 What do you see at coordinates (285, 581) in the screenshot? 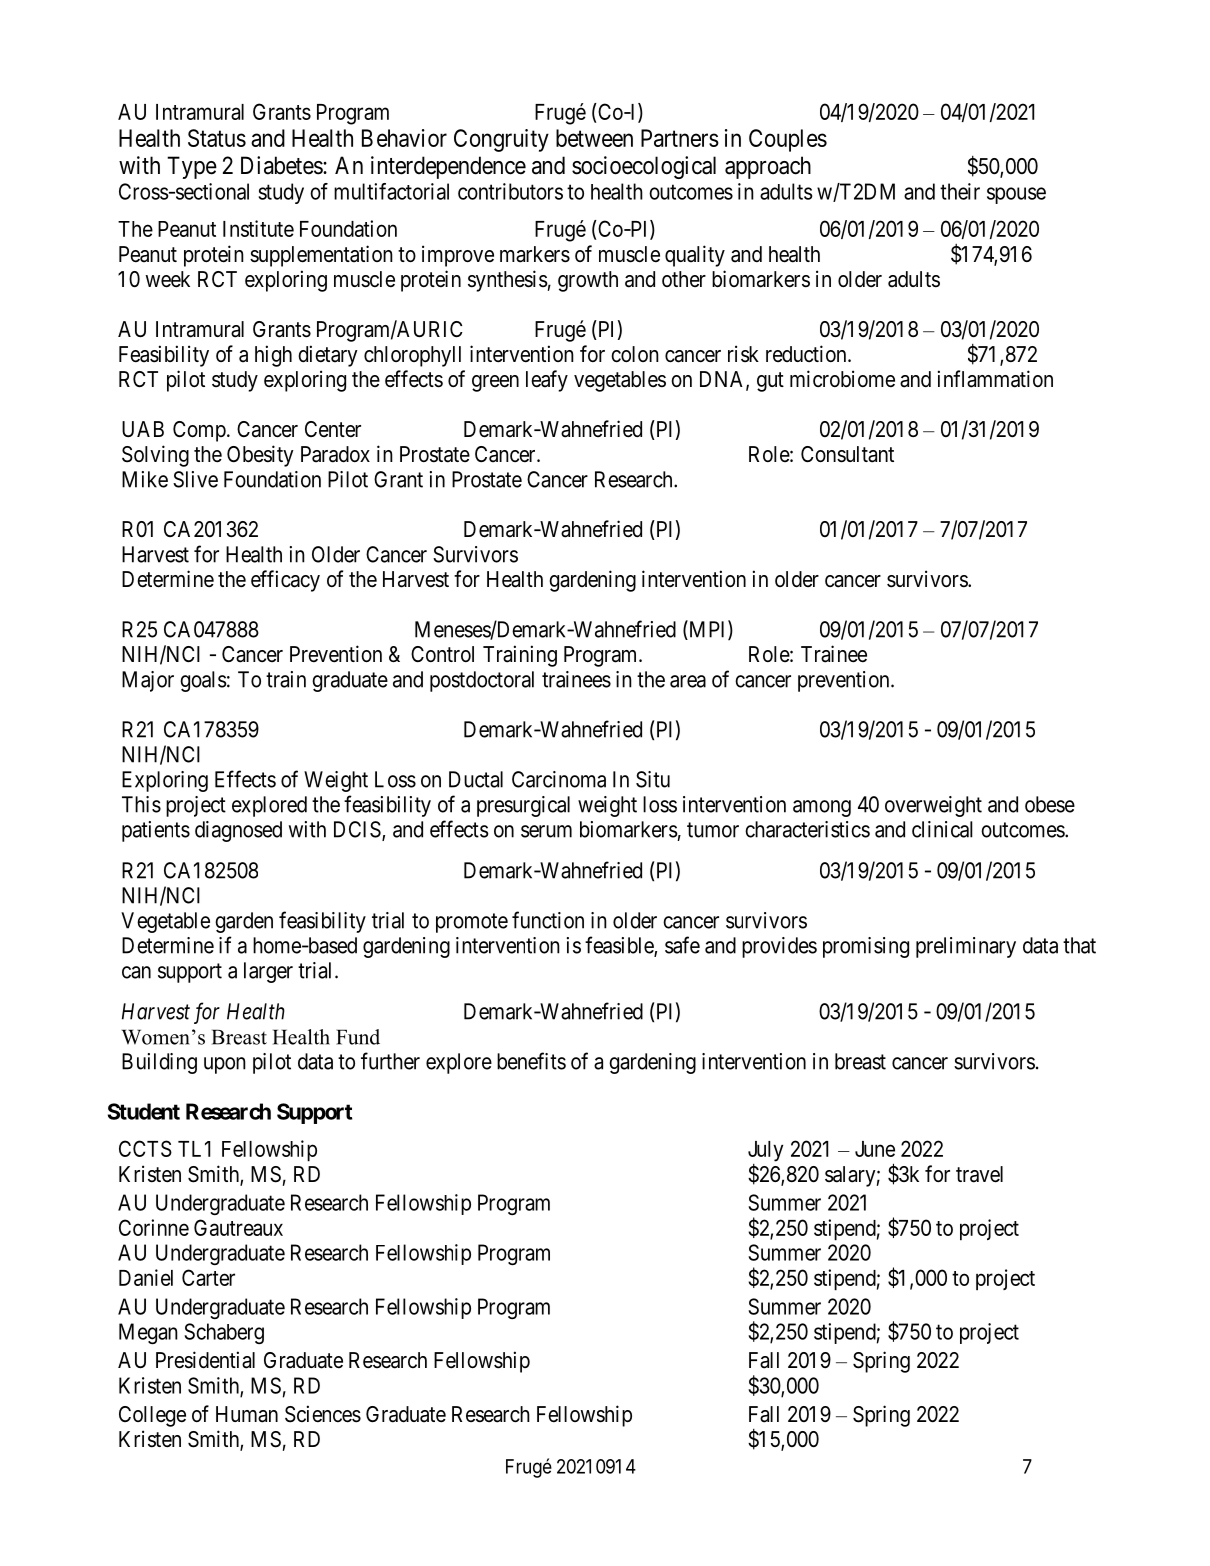
I see `efficacy` at bounding box center [285, 581].
